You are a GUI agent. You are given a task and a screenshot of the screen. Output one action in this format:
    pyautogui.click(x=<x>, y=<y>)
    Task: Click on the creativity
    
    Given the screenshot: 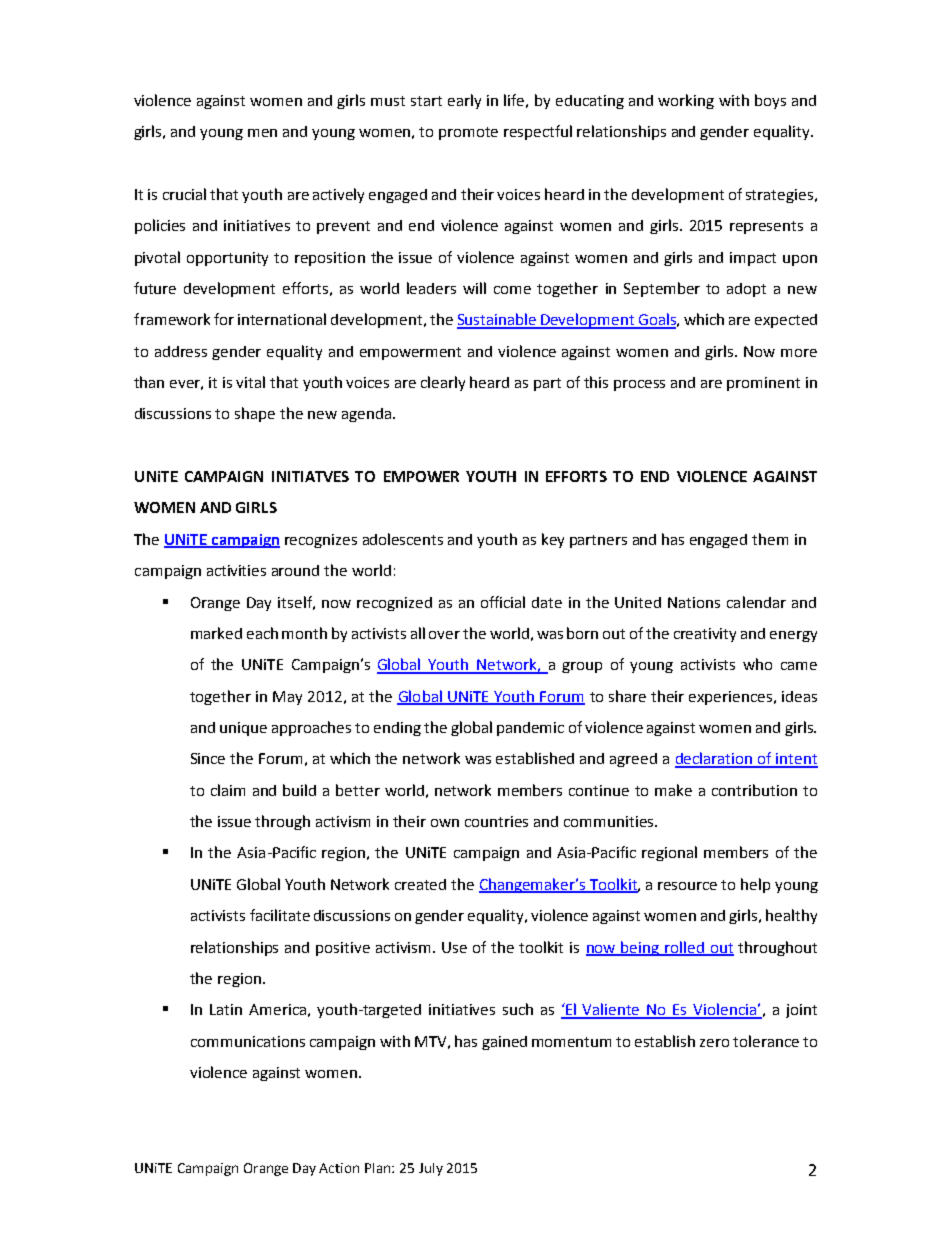 What is the action you would take?
    pyautogui.click(x=705, y=635)
